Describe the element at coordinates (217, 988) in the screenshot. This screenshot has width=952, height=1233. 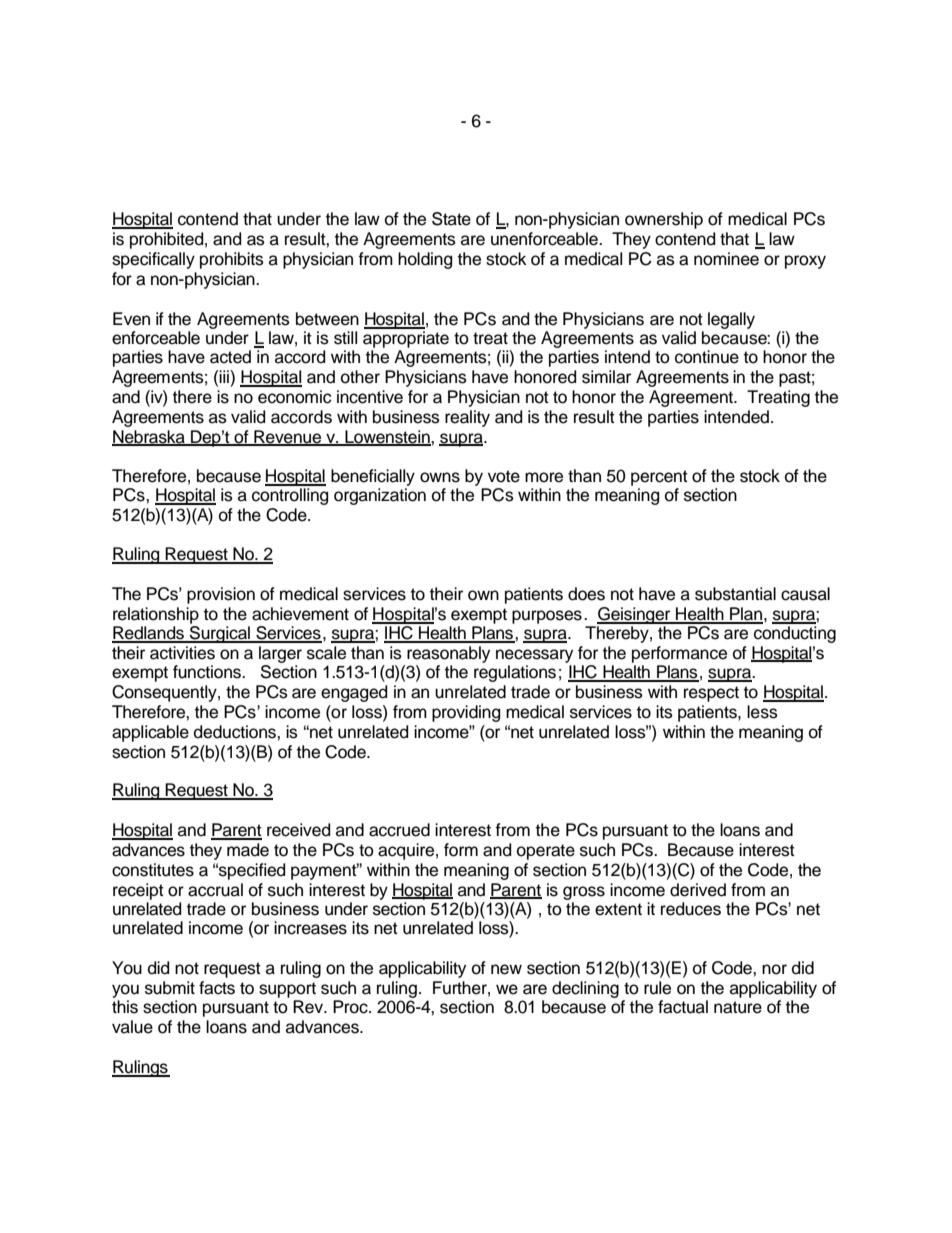
I see `facts` at that location.
